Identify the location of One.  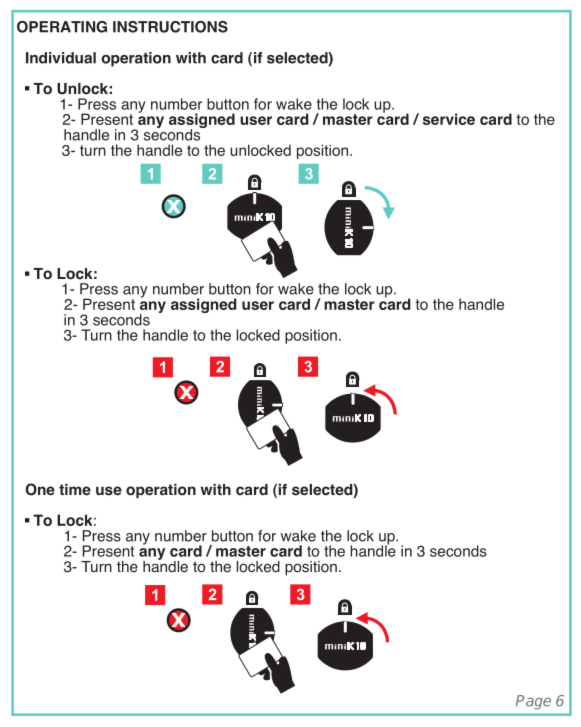
(40, 489).
